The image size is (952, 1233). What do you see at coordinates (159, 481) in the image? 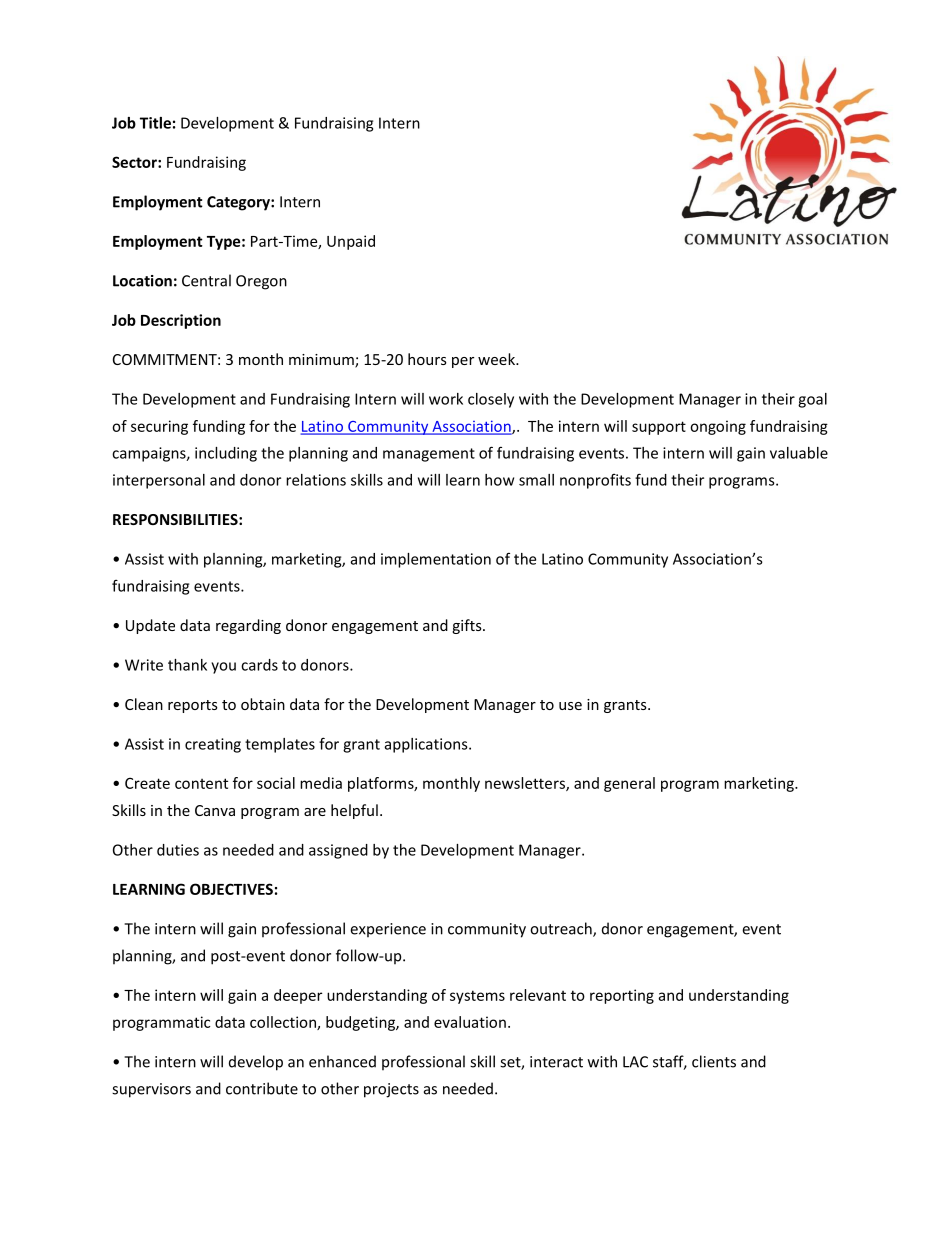
I see `interpersonal` at bounding box center [159, 481].
